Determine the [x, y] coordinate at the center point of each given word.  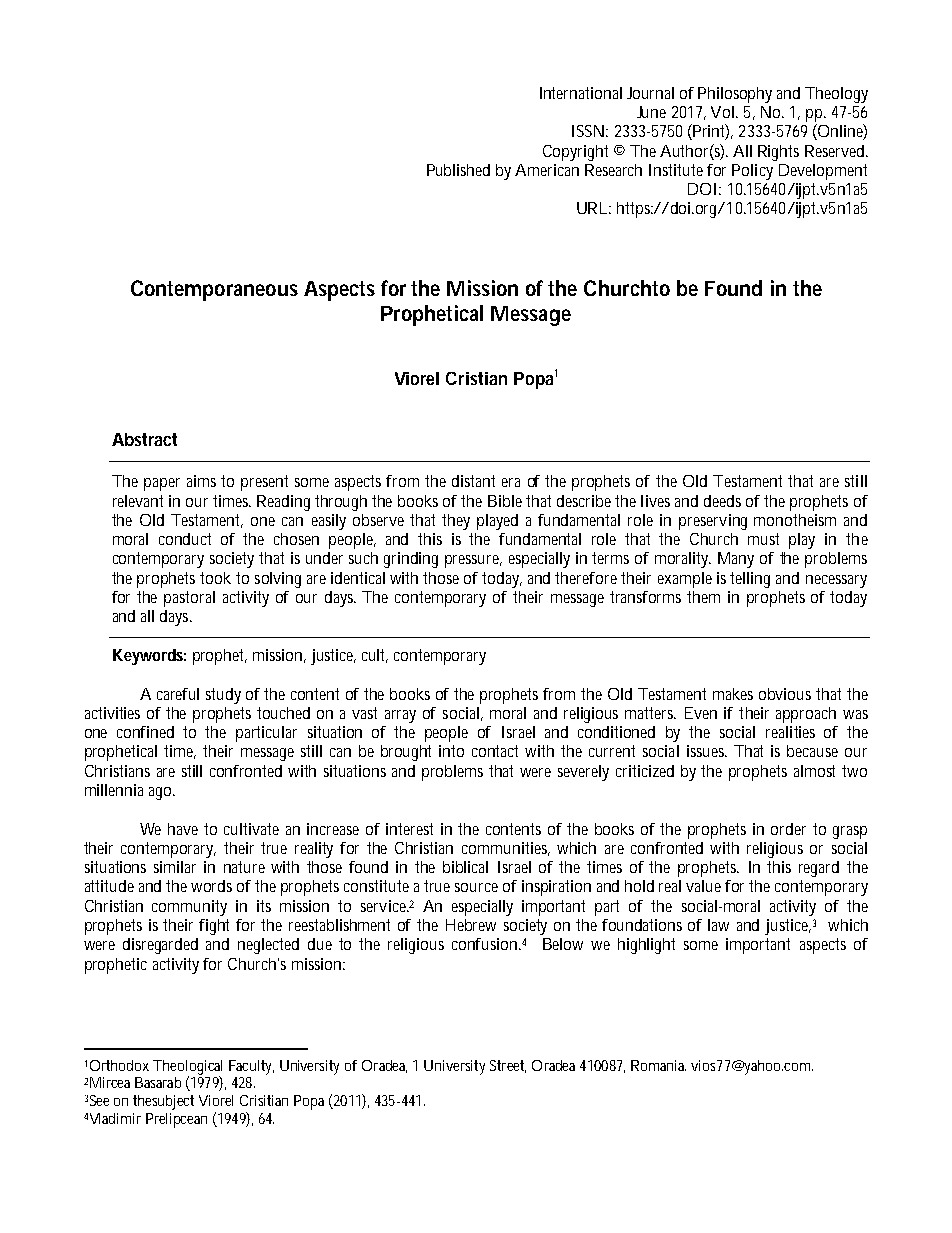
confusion [484, 944]
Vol [722, 112]
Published [458, 170]
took [215, 578]
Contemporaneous [214, 290]
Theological [187, 1068]
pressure [473, 561]
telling [750, 580]
